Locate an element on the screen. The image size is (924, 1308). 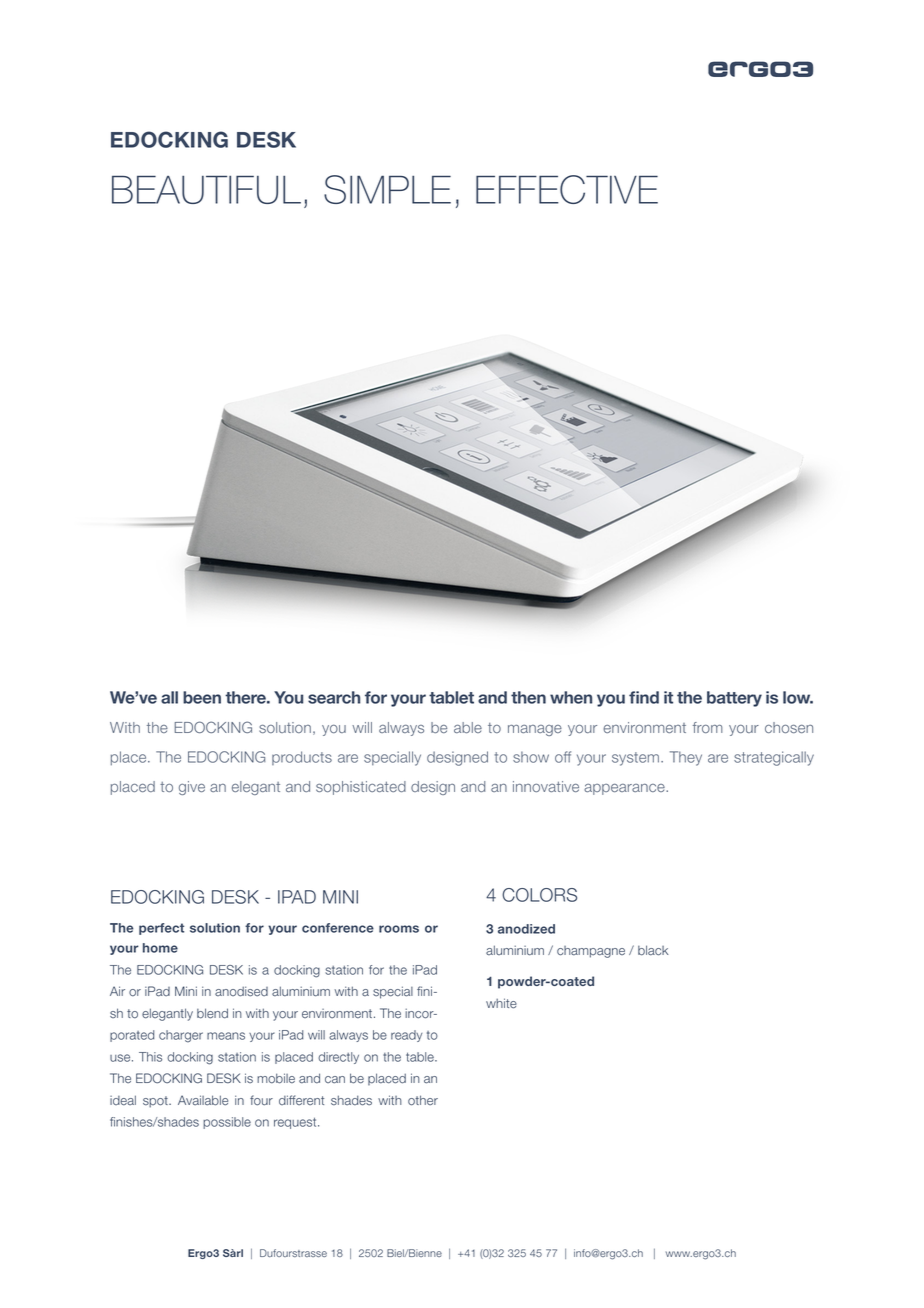
other is located at coordinates (423, 1100).
